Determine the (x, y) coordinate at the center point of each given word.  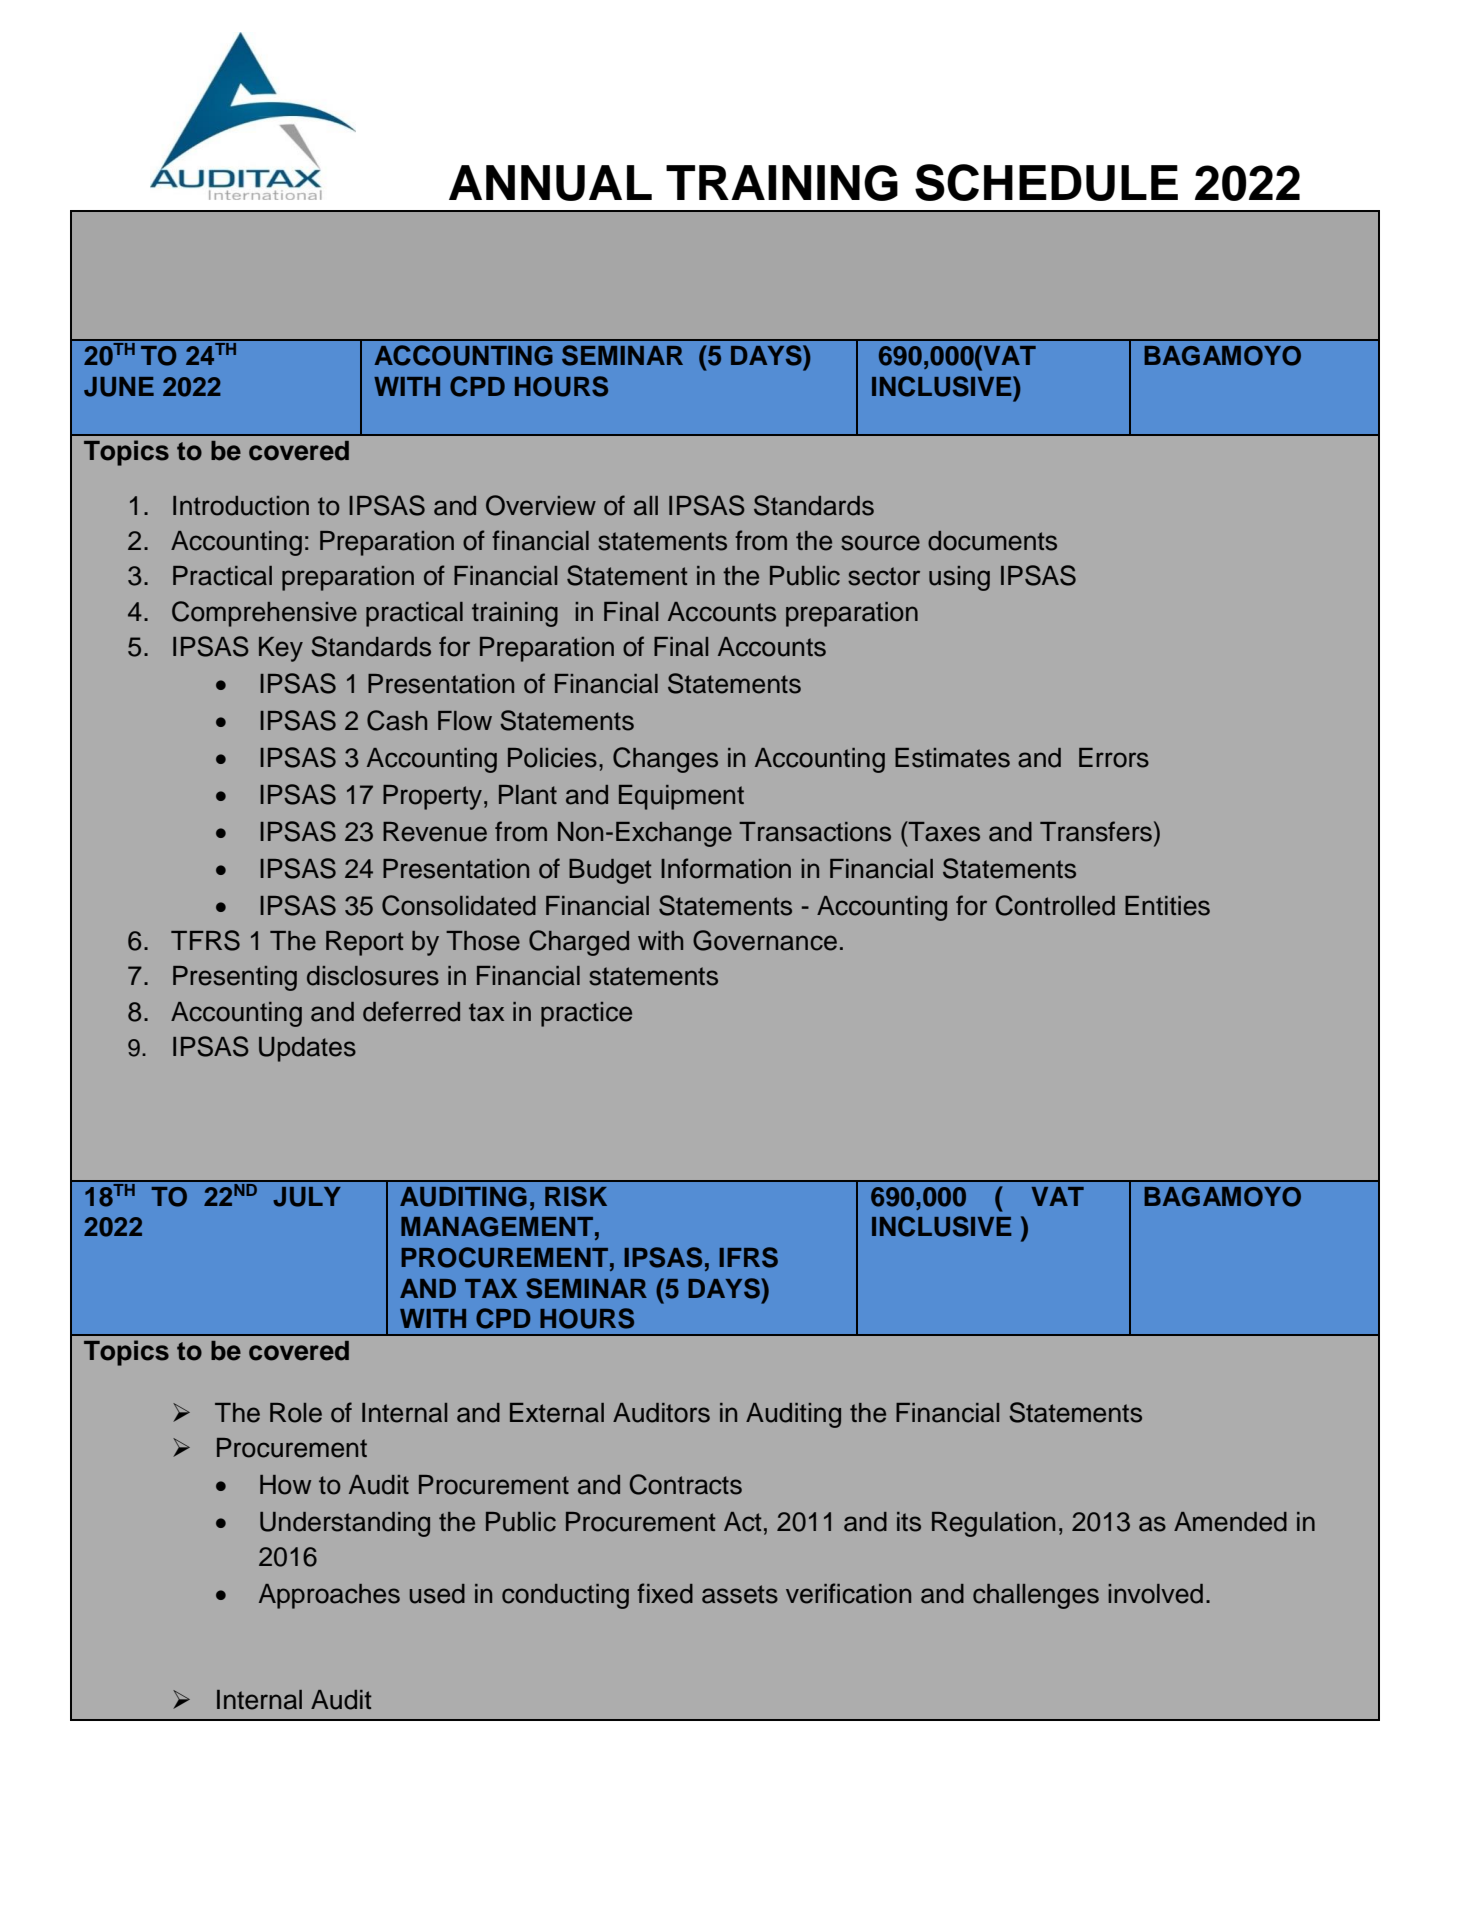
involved (1155, 1594)
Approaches (329, 1596)
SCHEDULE (1046, 182)
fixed (665, 1593)
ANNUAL (550, 183)
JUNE (119, 387)
